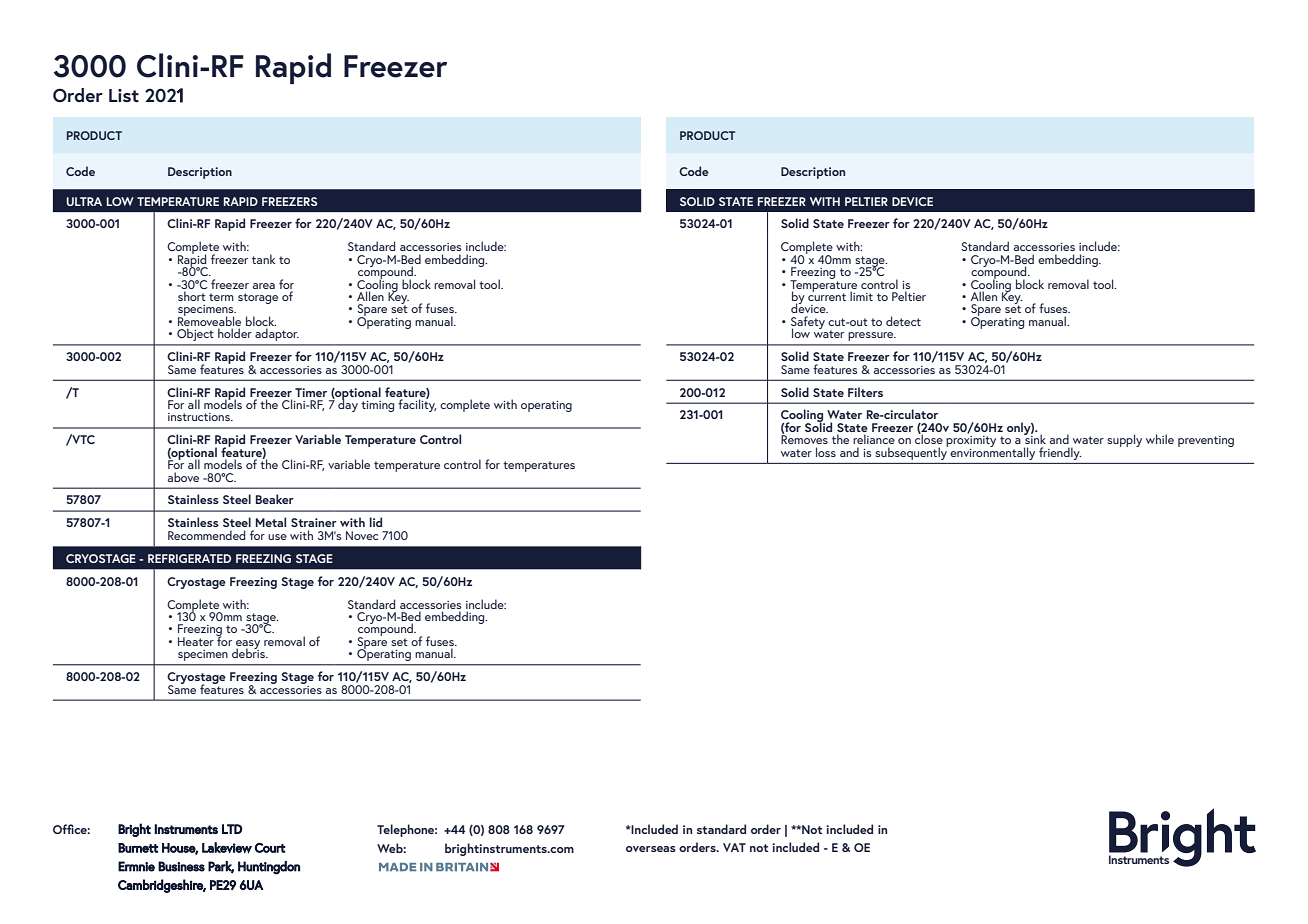 The image size is (1308, 924). What do you see at coordinates (248, 645) in the image?
I see `easy` at bounding box center [248, 645].
